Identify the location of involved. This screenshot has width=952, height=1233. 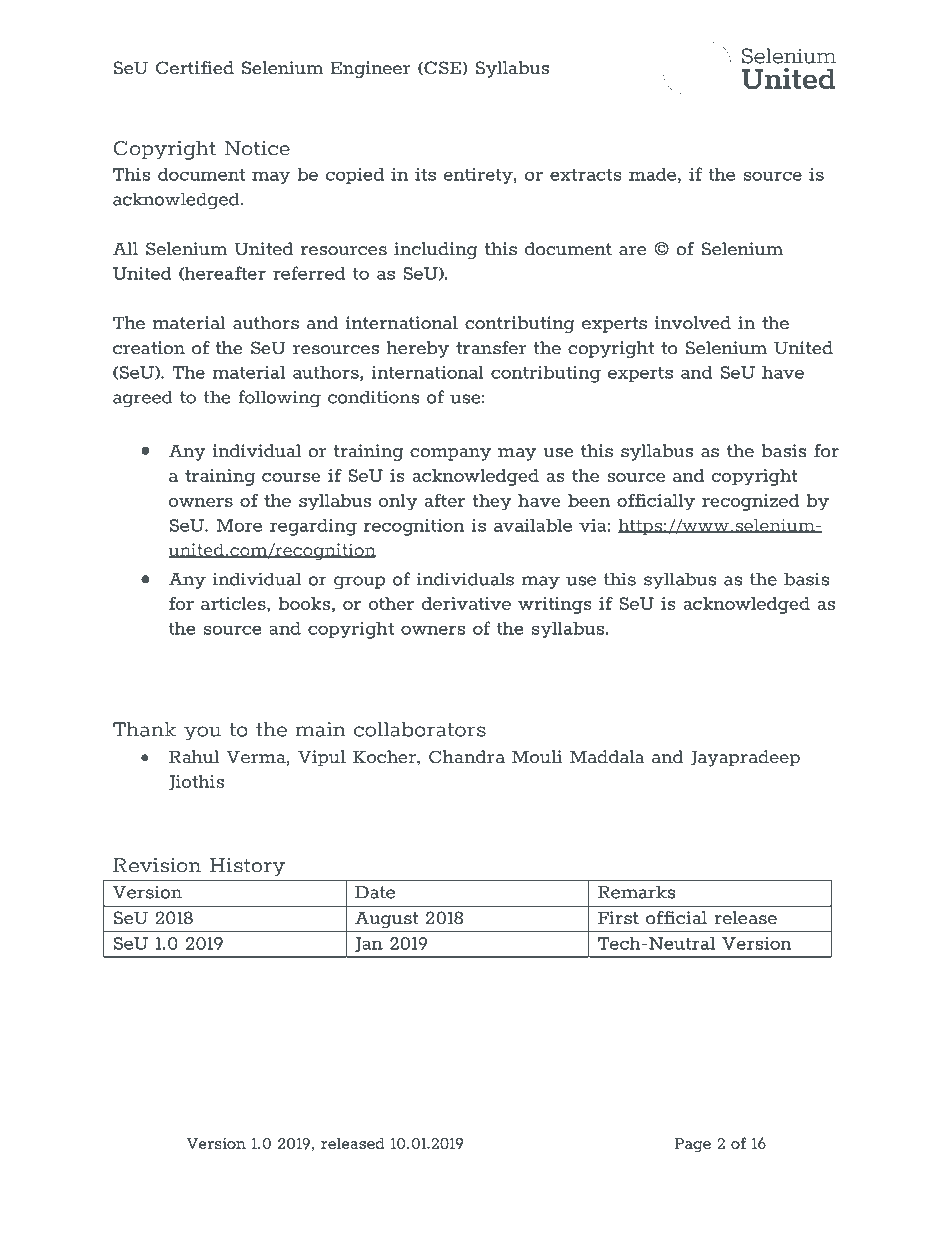
(692, 323).
